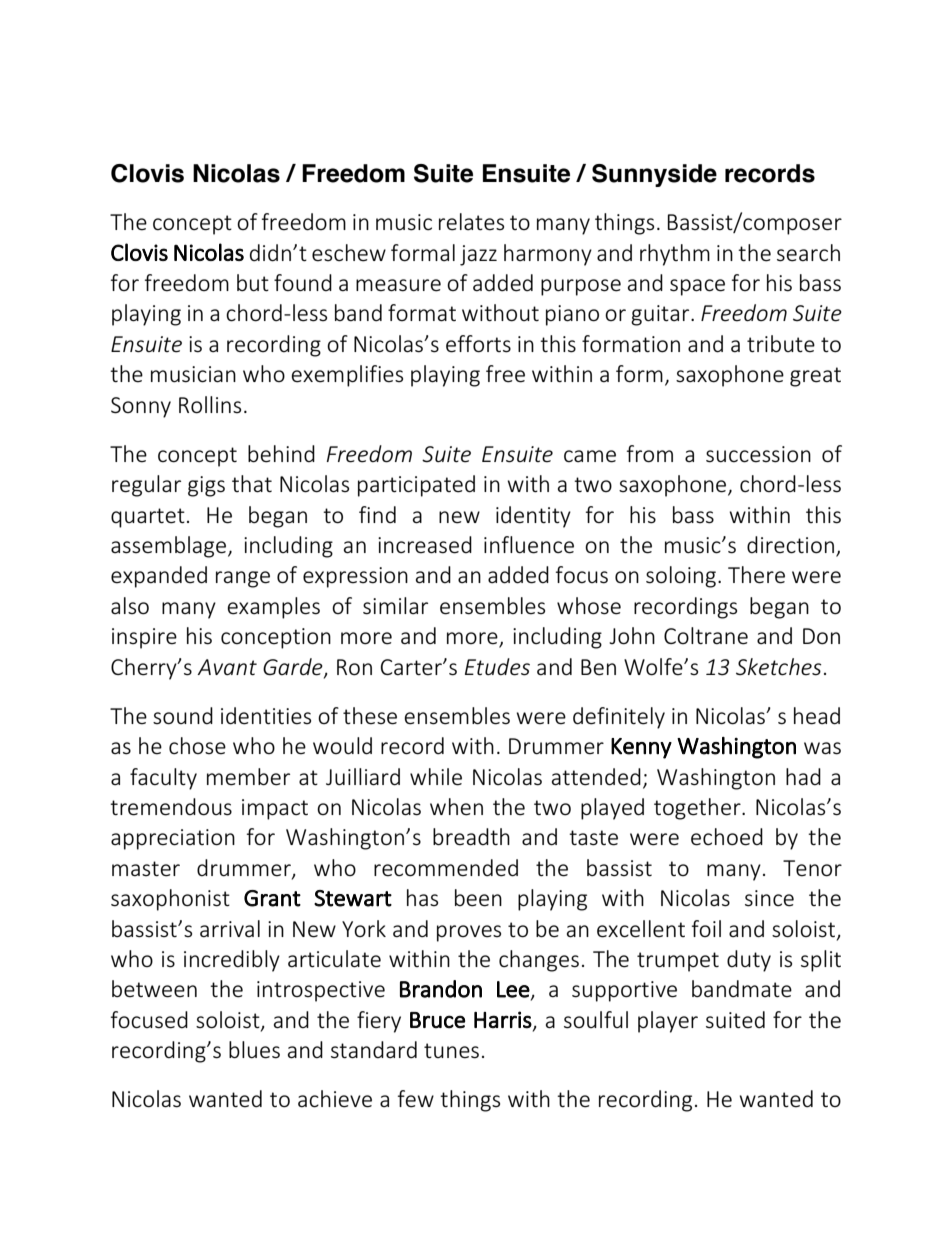  Describe the element at coordinates (769, 898) in the screenshot. I see `since` at that location.
